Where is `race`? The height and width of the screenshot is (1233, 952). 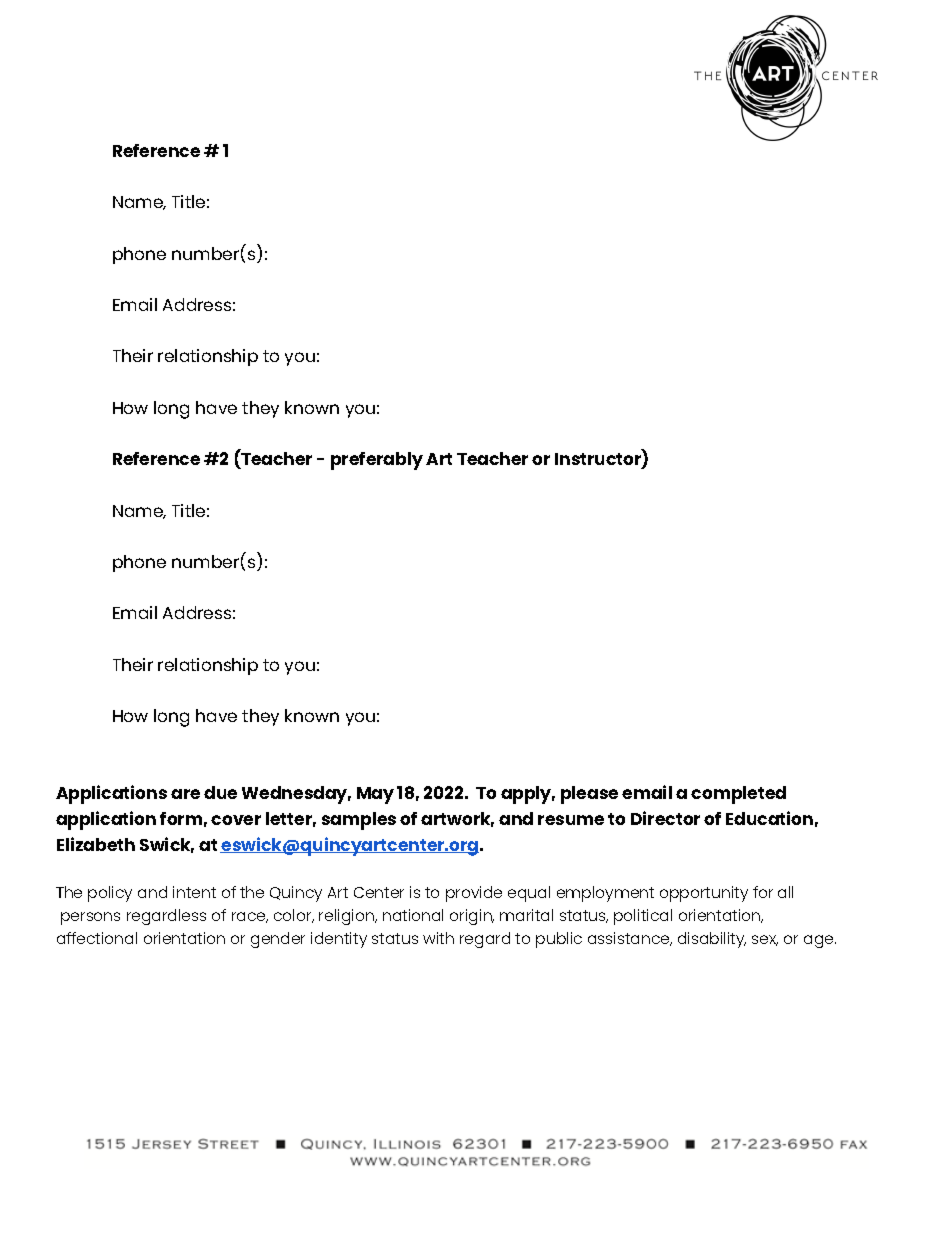 race is located at coordinates (250, 917).
